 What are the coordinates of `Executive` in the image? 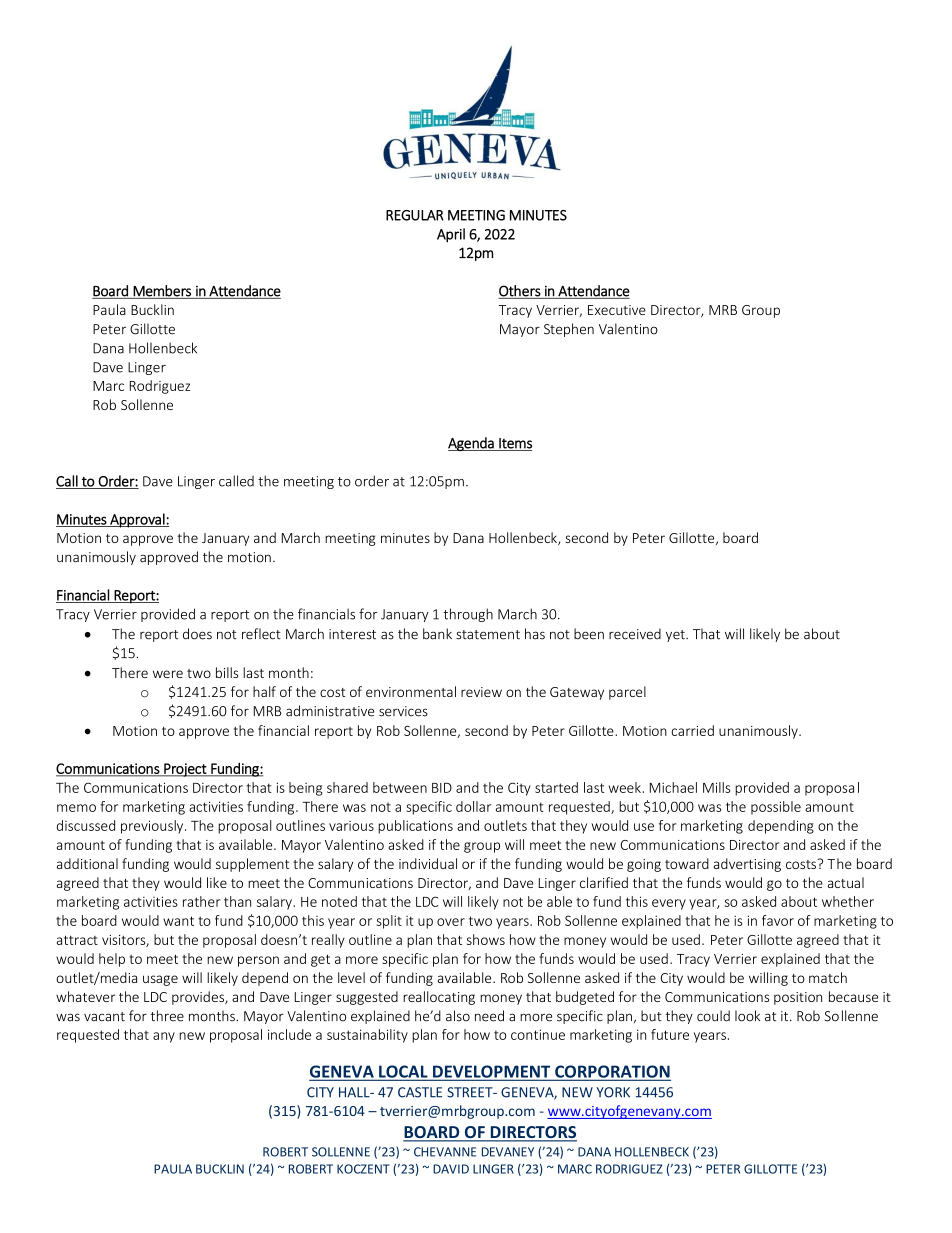 It's located at (617, 310).
